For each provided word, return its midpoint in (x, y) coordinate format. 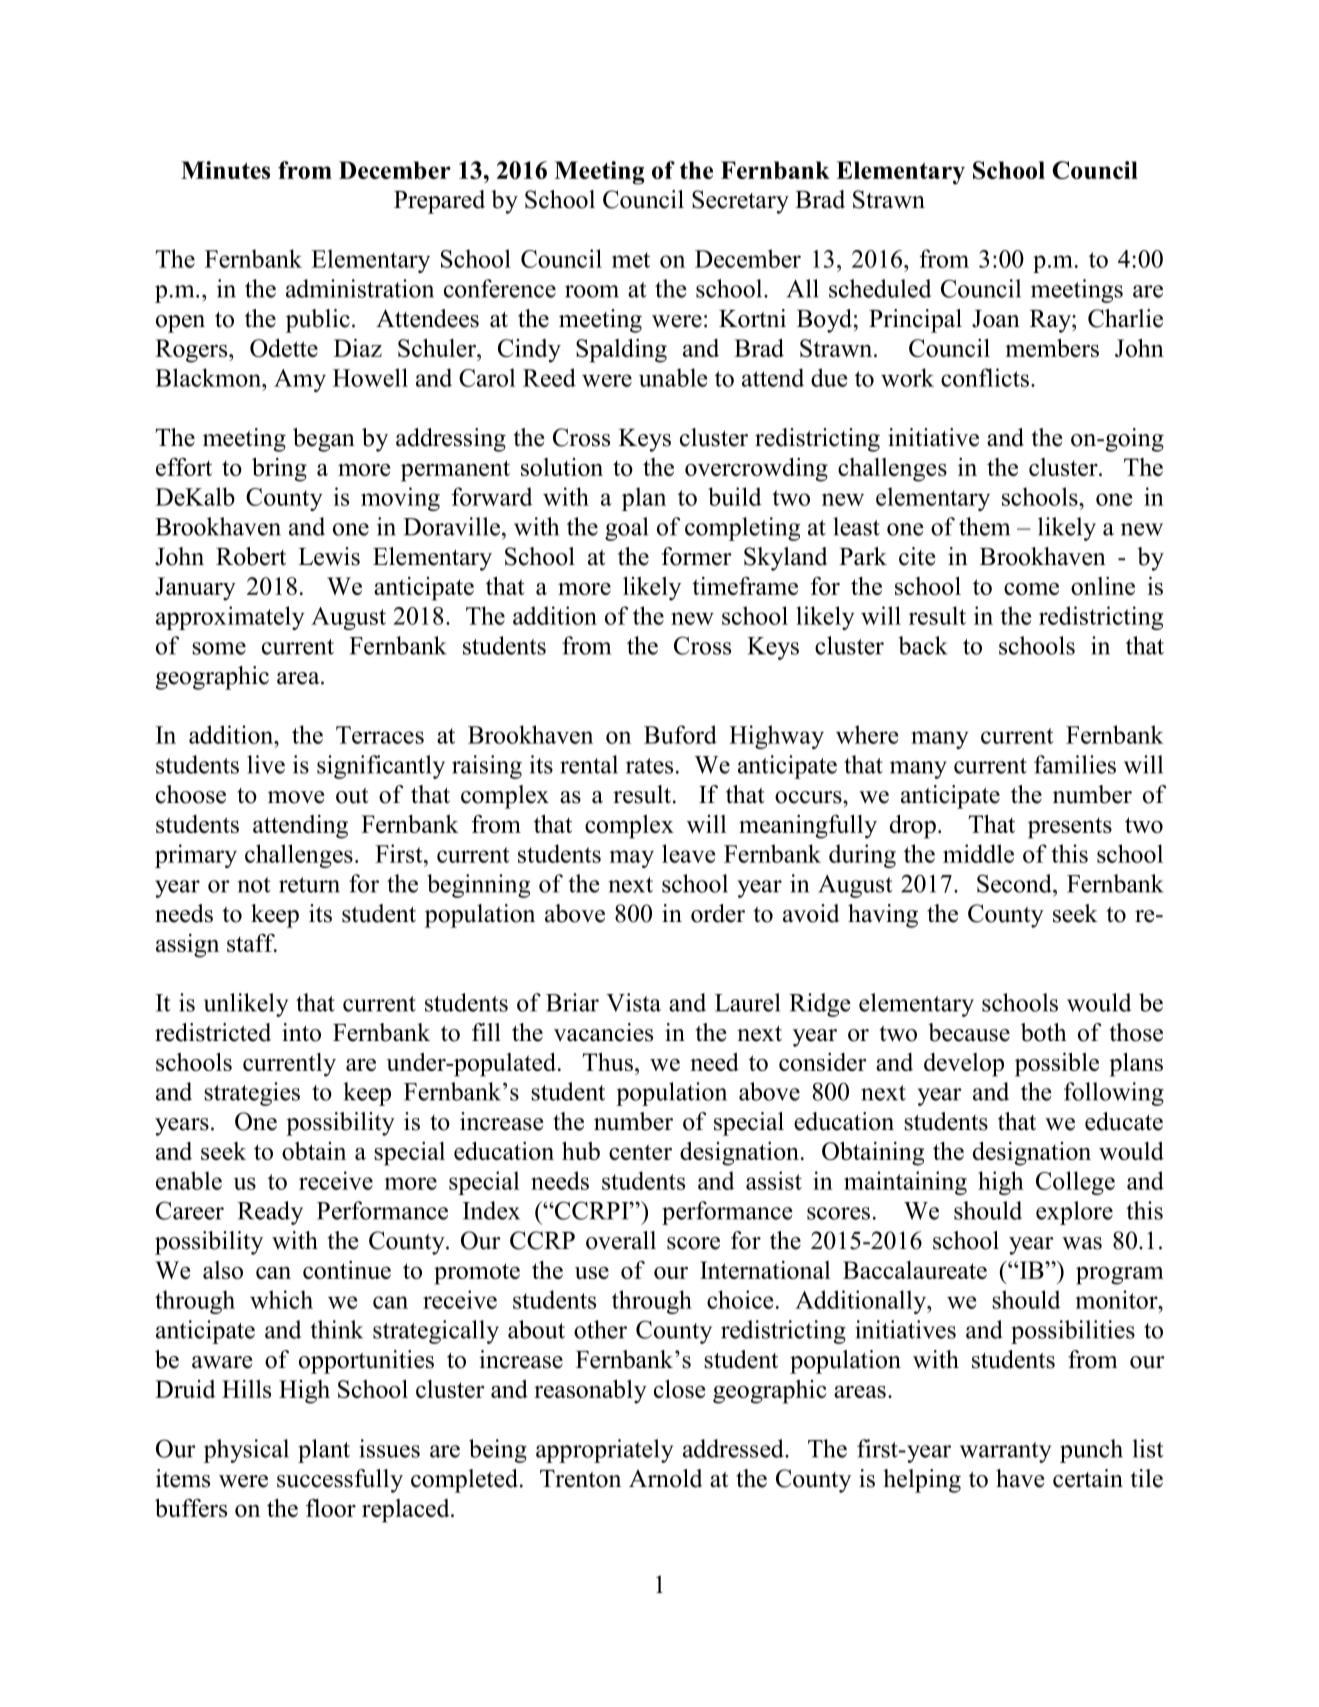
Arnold (666, 1478)
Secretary (740, 202)
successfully (340, 1481)
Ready (270, 1213)
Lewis (329, 556)
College (1075, 1183)
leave (688, 853)
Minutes (225, 170)
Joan (996, 319)
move (296, 797)
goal (626, 529)
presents (1070, 828)
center (640, 1152)
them (984, 526)
